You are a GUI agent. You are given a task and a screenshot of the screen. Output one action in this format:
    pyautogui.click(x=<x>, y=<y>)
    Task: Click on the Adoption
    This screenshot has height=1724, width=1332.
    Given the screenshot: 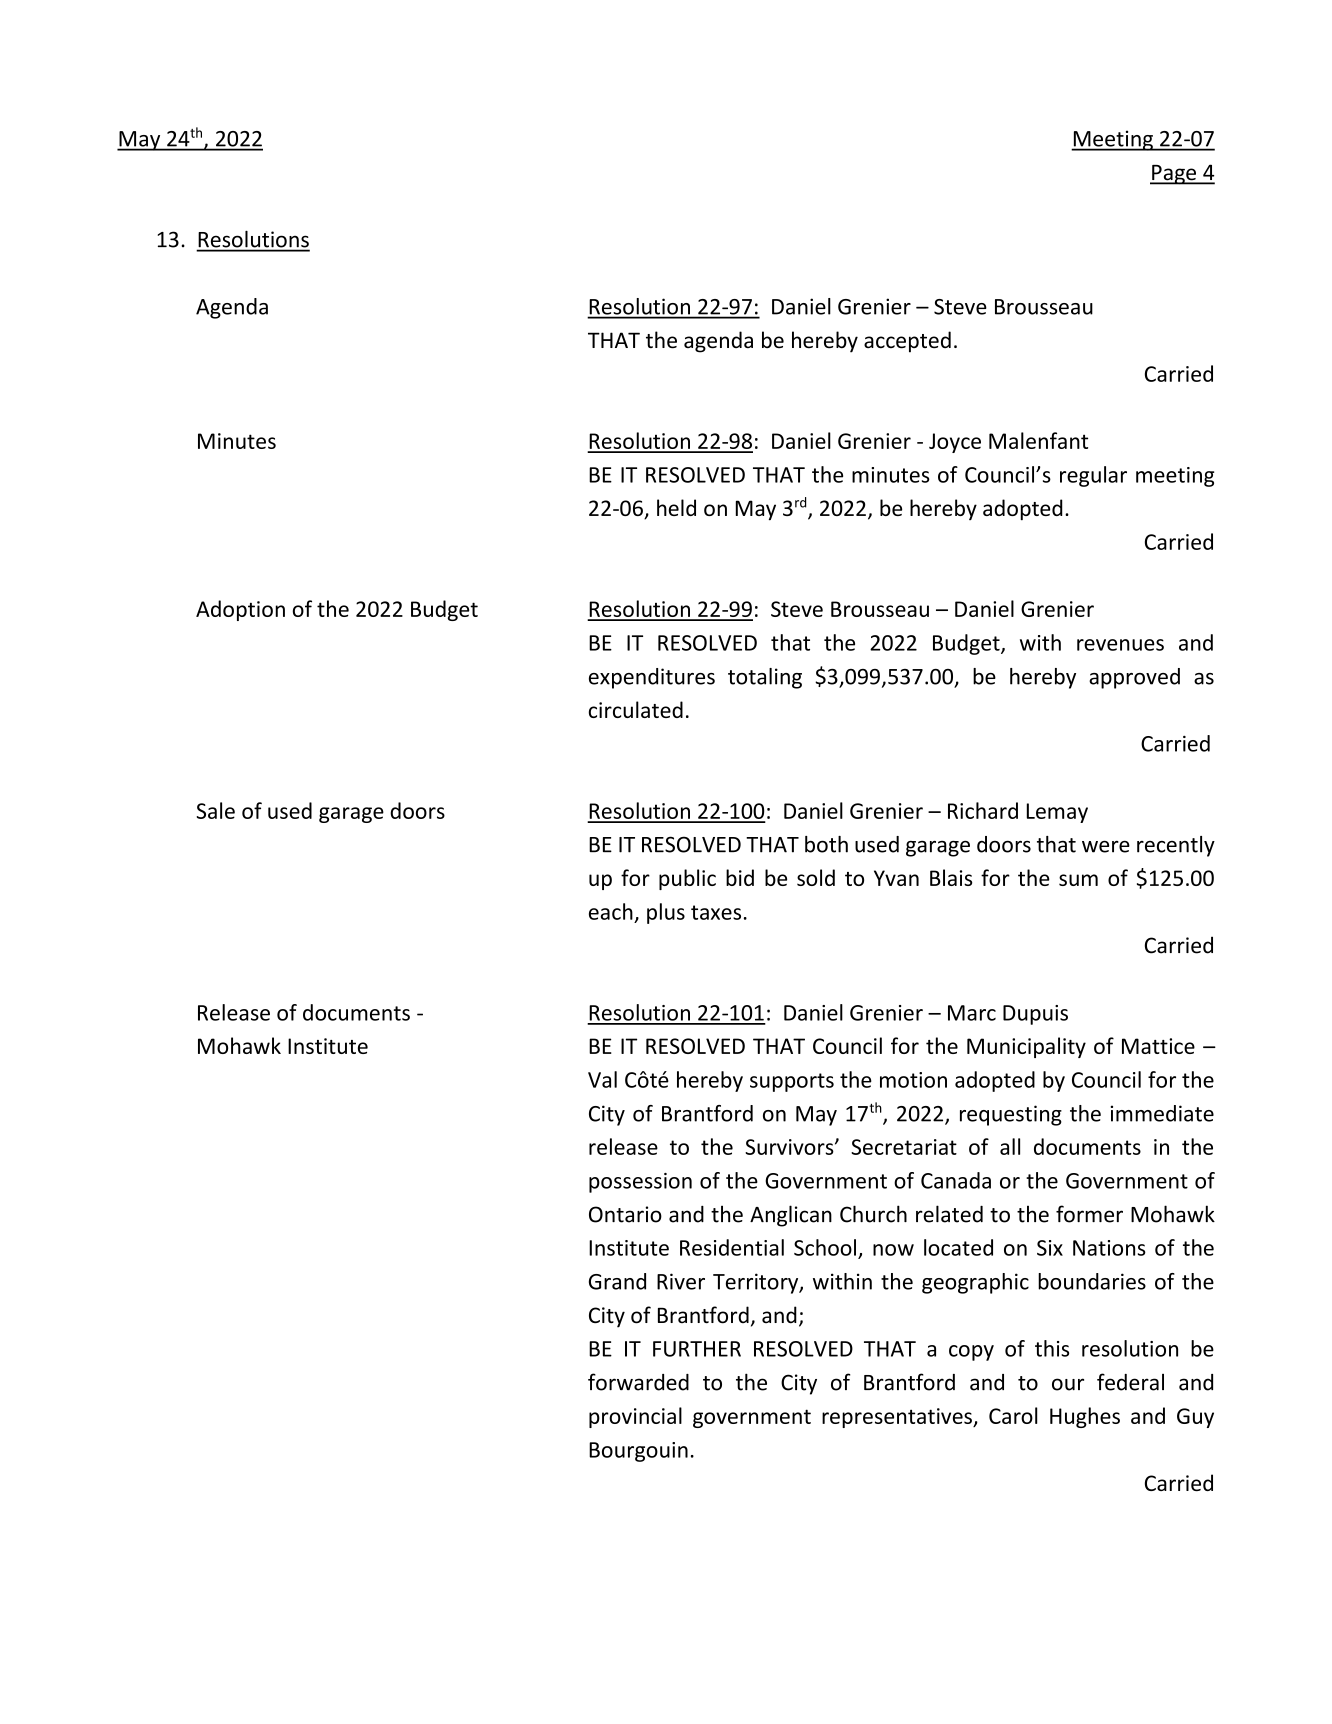 What is the action you would take?
    pyautogui.click(x=240, y=610)
